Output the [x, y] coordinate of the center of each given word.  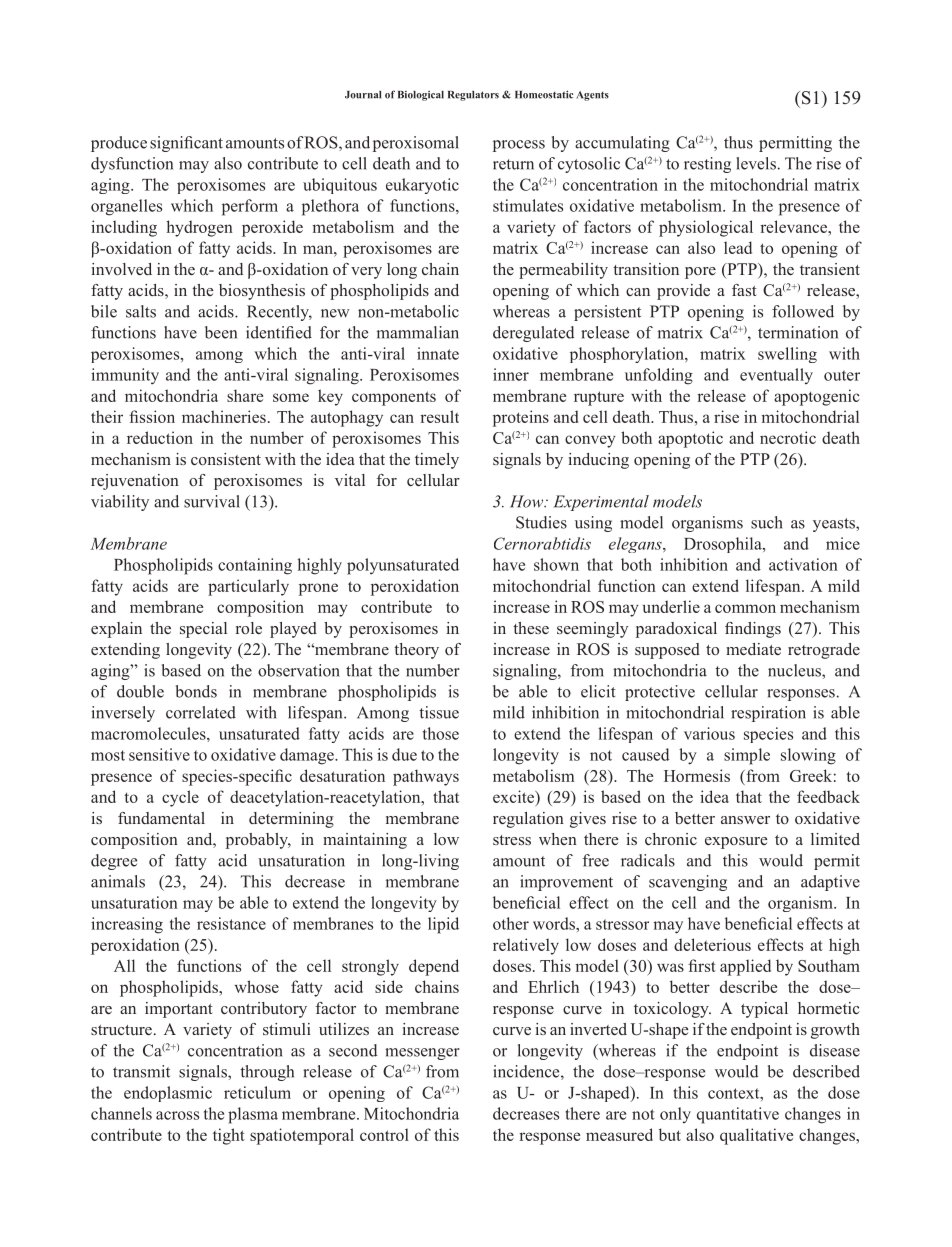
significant [186, 144]
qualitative [756, 1136]
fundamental [161, 818]
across [177, 1115]
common [745, 608]
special [203, 630]
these [531, 628]
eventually [776, 376]
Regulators [473, 96]
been [221, 332]
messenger [422, 1054]
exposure [736, 843]
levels [756, 163]
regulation [528, 820]
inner [511, 374]
